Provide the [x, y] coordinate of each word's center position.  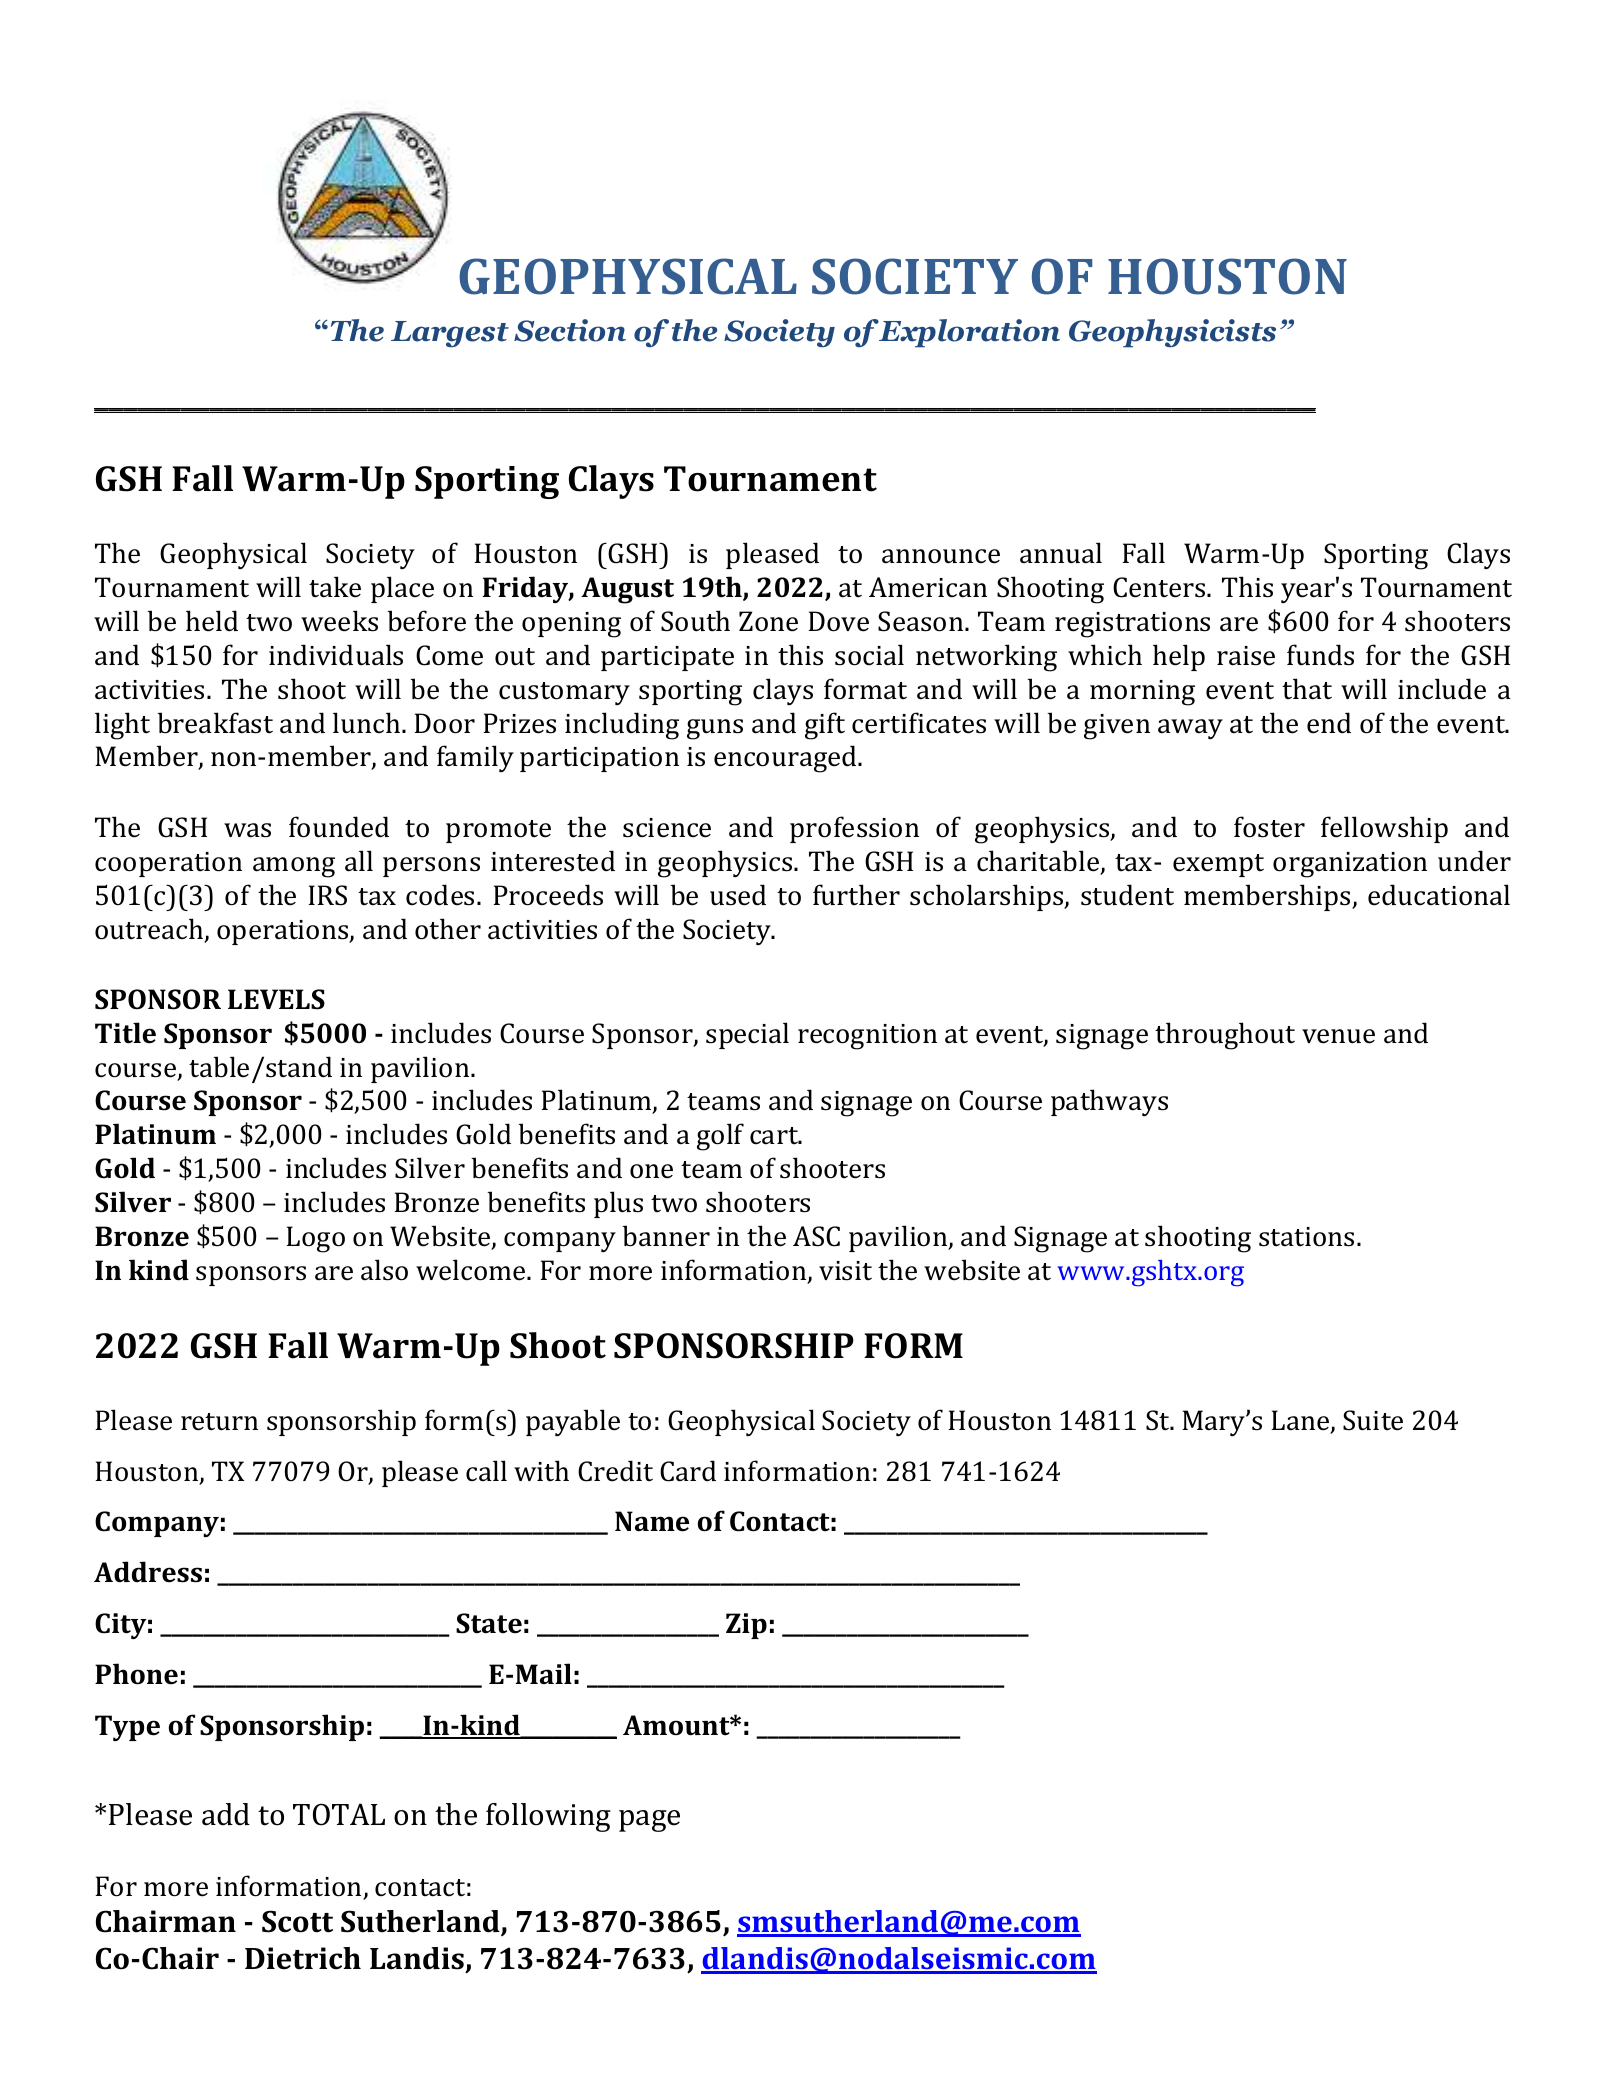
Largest [450, 334]
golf [720, 1137]
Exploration [969, 333]
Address [148, 1572]
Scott [297, 1921]
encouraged [786, 759]
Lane [1301, 1421]
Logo [315, 1239]
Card [688, 1471]
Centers [1160, 587]
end [1329, 723]
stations [1306, 1237]
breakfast [215, 723]
